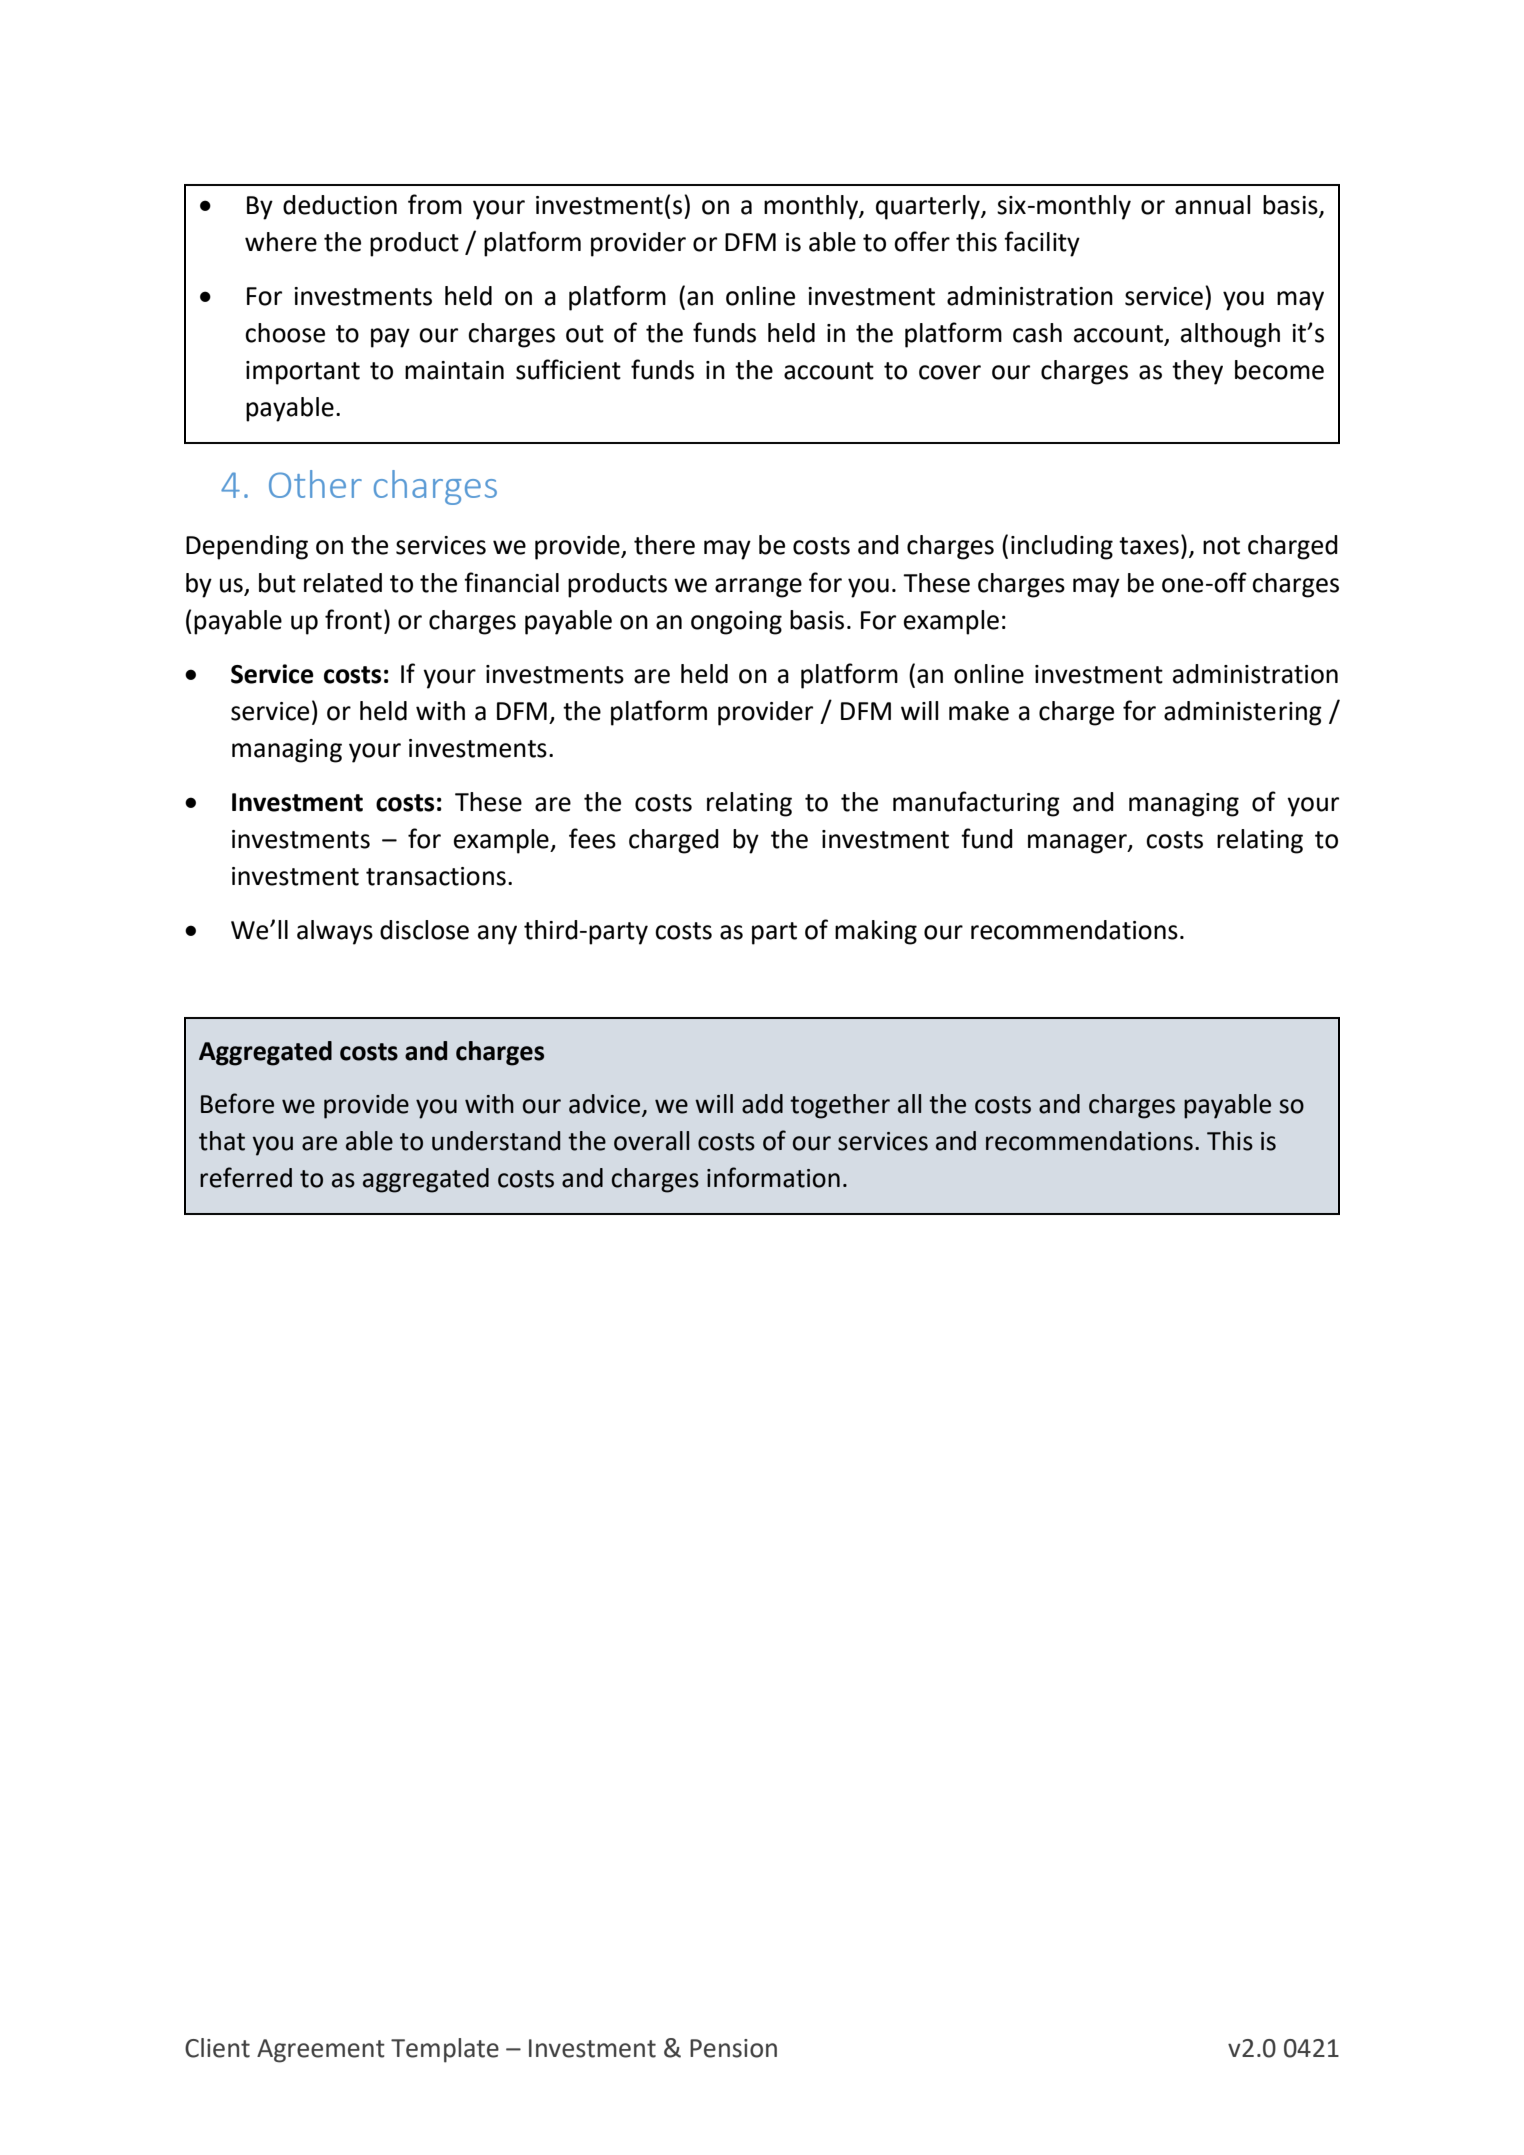 The image size is (1524, 2155). I want to click on annual, so click(1212, 205).
